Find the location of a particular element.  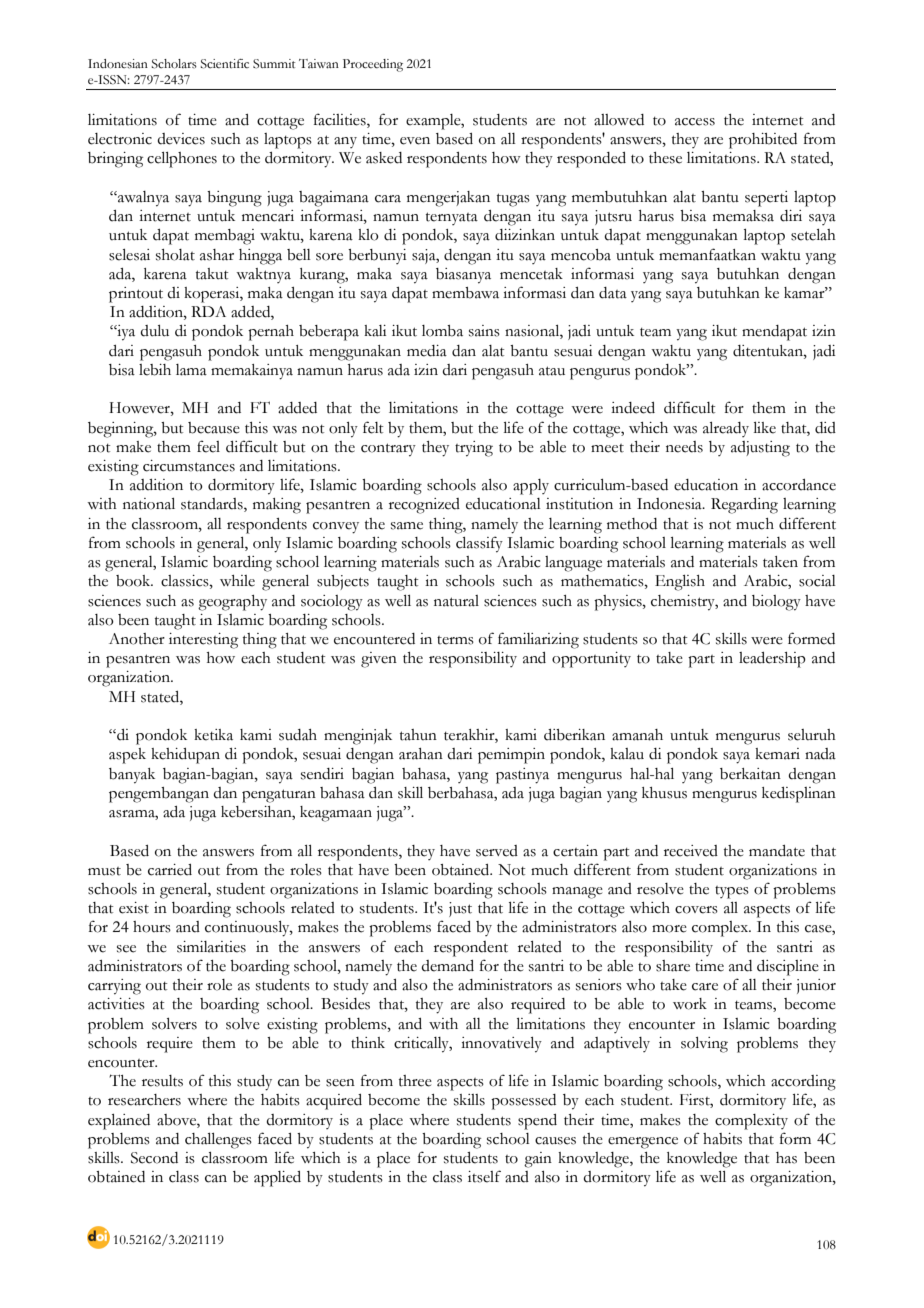

types is located at coordinates (732, 892).
